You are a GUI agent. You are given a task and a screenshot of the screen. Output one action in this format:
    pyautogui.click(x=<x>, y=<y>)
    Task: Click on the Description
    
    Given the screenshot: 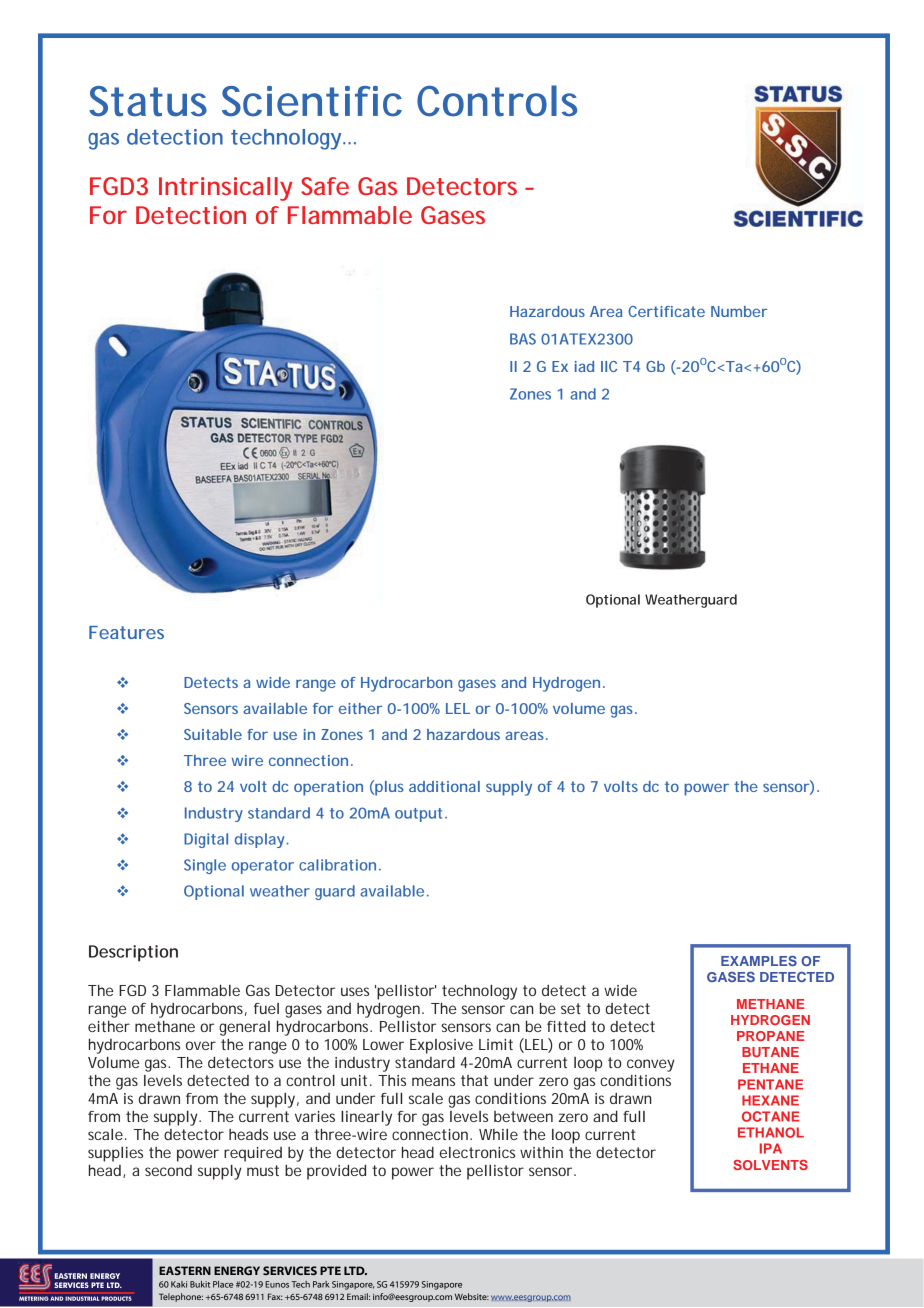 What is the action you would take?
    pyautogui.click(x=133, y=953)
